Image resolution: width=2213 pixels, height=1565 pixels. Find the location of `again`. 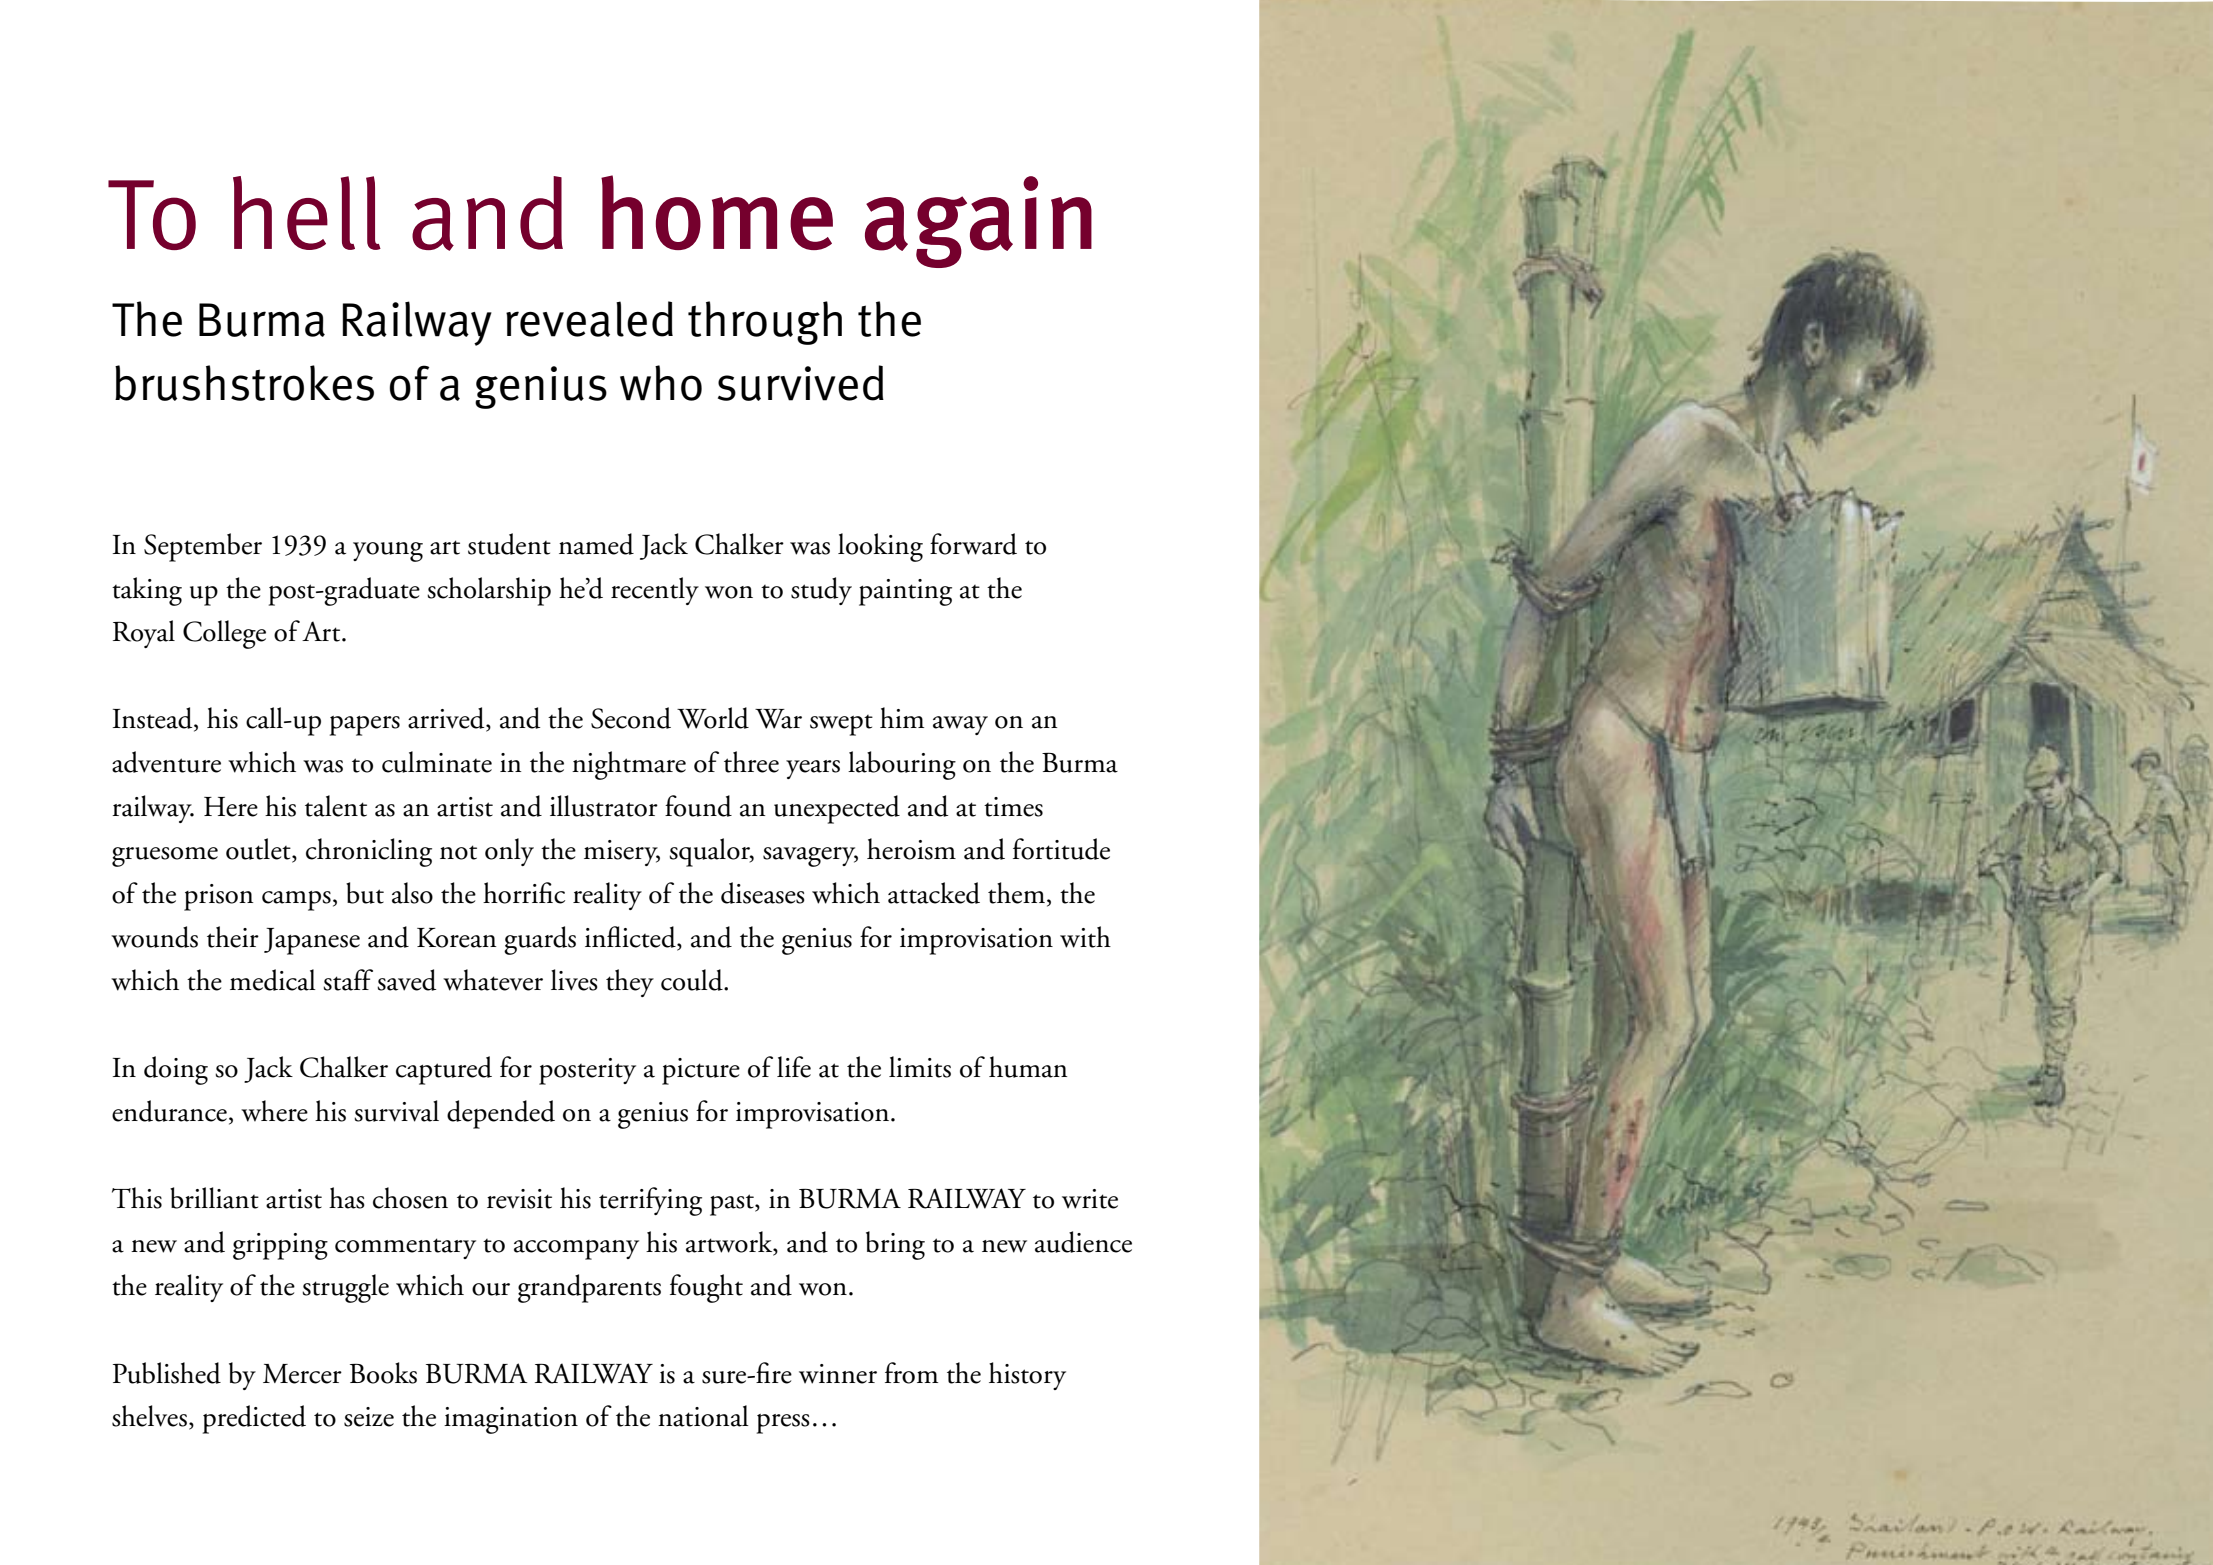

again is located at coordinates (978, 222).
